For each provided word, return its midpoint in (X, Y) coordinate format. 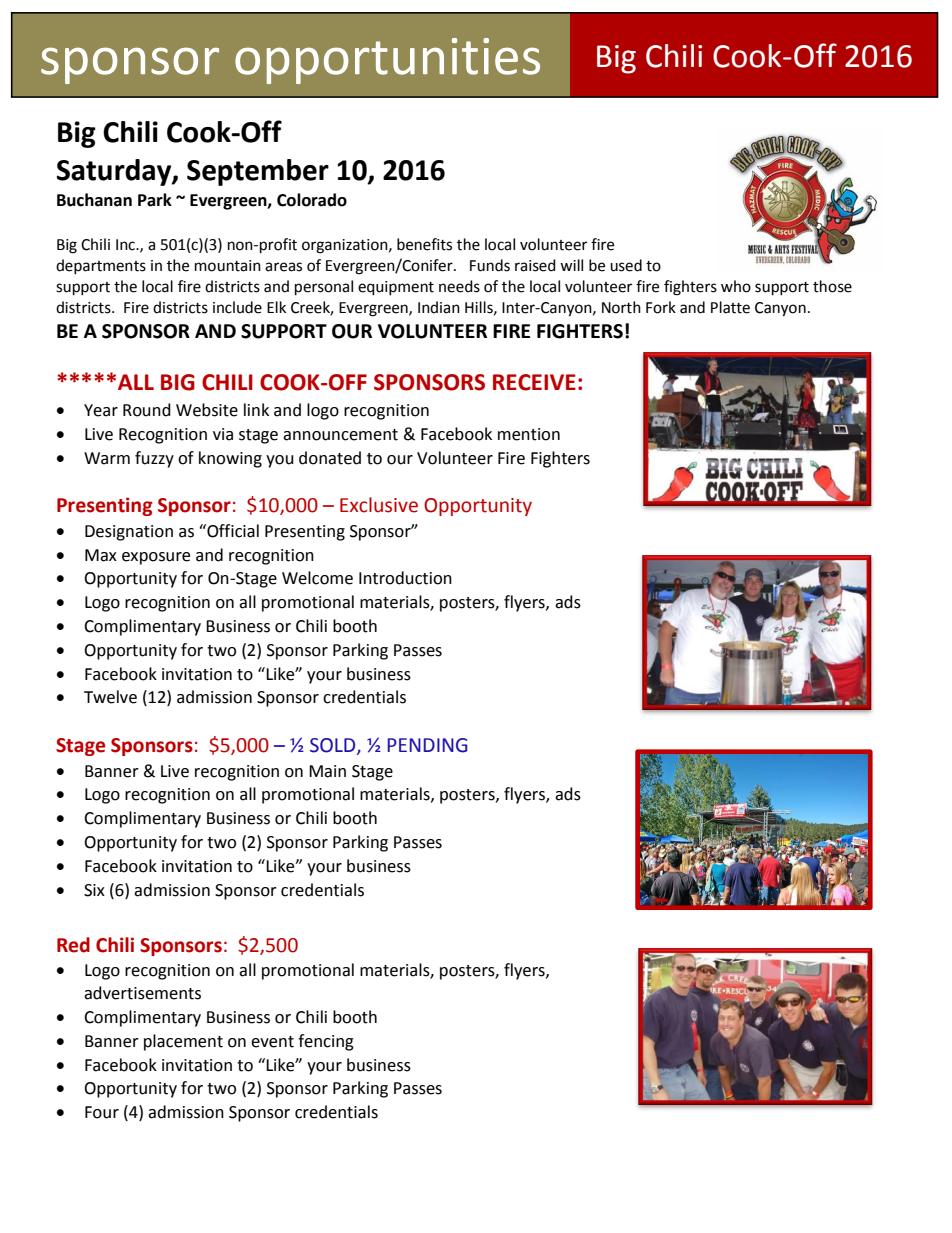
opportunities (387, 61)
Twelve (110, 697)
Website (207, 410)
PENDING (427, 745)
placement (183, 1042)
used (626, 265)
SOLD (334, 746)
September (258, 172)
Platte (730, 307)
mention (529, 434)
